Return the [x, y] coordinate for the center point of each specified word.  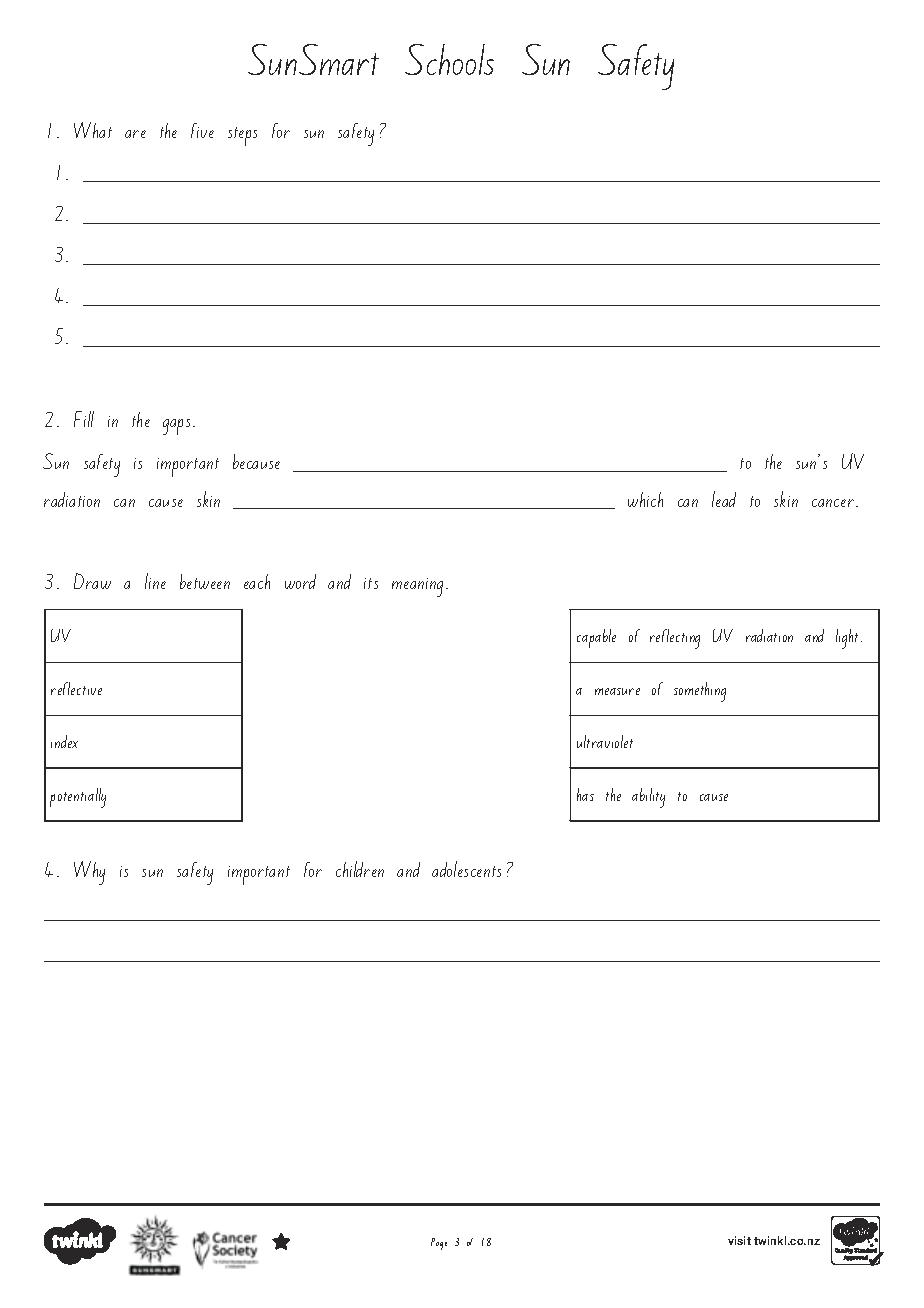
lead [724, 499]
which [645, 499]
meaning [417, 587]
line [155, 581]
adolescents [466, 869]
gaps [176, 427]
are [135, 134]
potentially [78, 798]
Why [89, 873]
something [700, 692]
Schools [449, 59]
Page [439, 1244]
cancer [833, 503]
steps [242, 136]
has [585, 794]
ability [648, 798]
